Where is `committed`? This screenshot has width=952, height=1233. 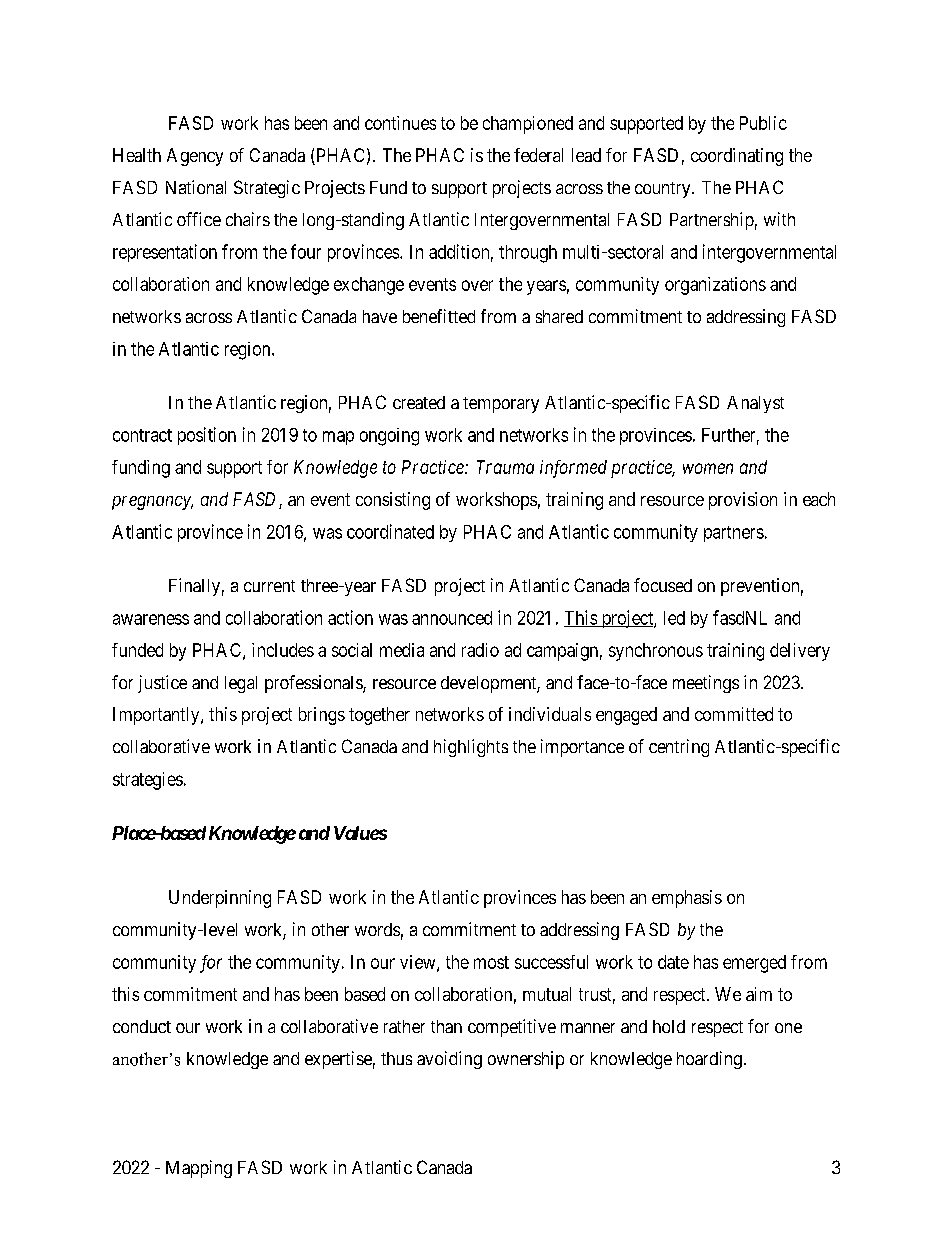
committed is located at coordinates (734, 714).
